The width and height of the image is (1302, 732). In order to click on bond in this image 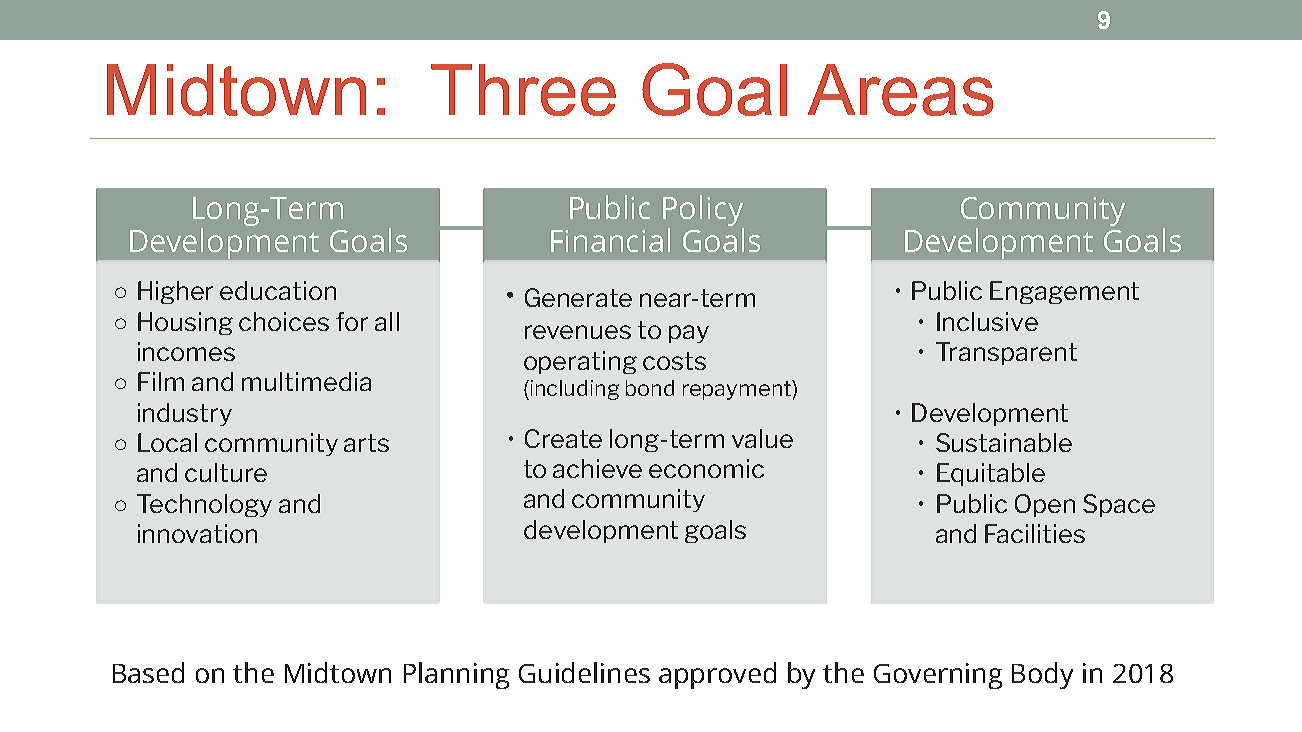, I will do `click(650, 388)`.
